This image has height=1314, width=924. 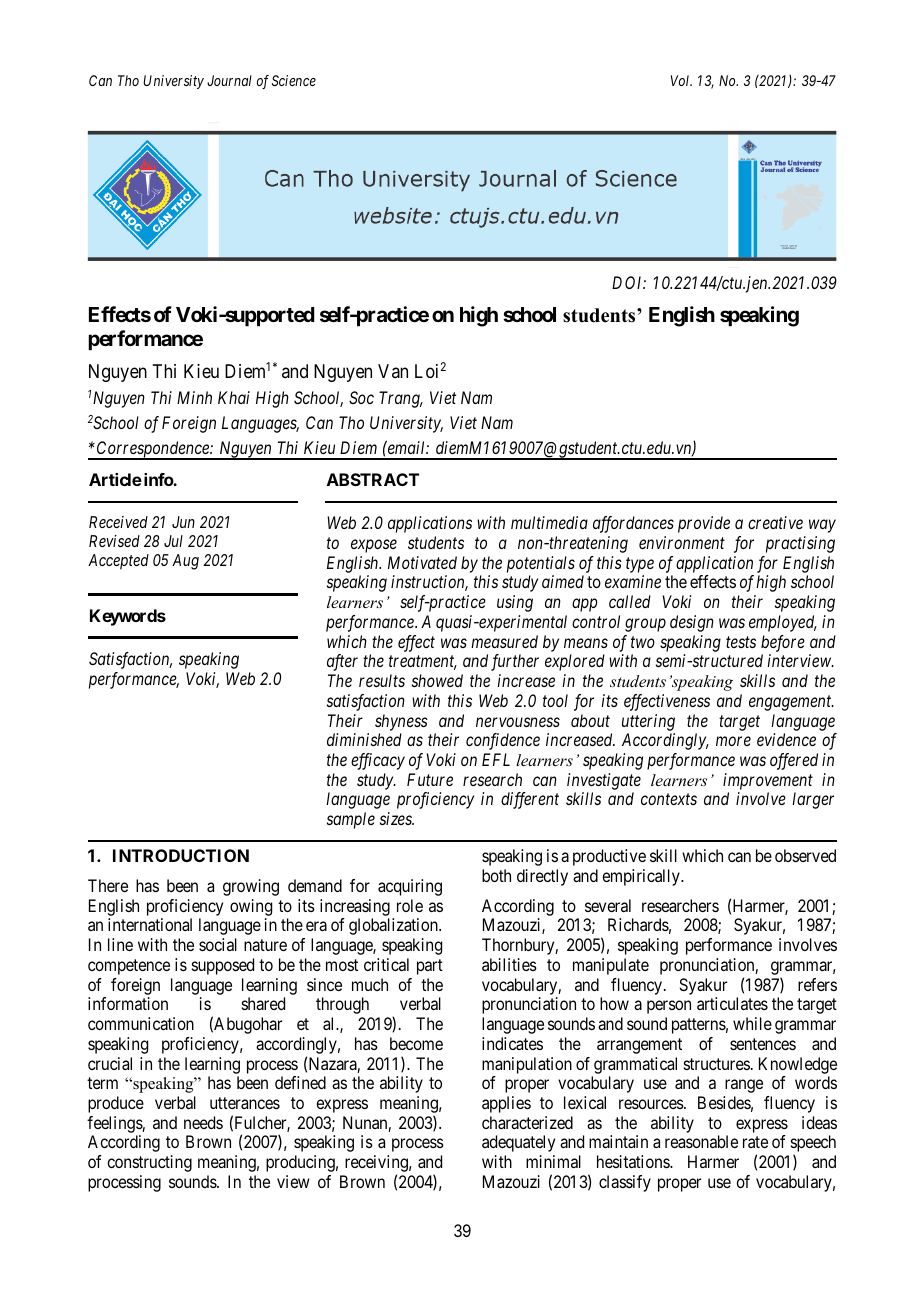 I want to click on adequately, so click(x=518, y=1143).
